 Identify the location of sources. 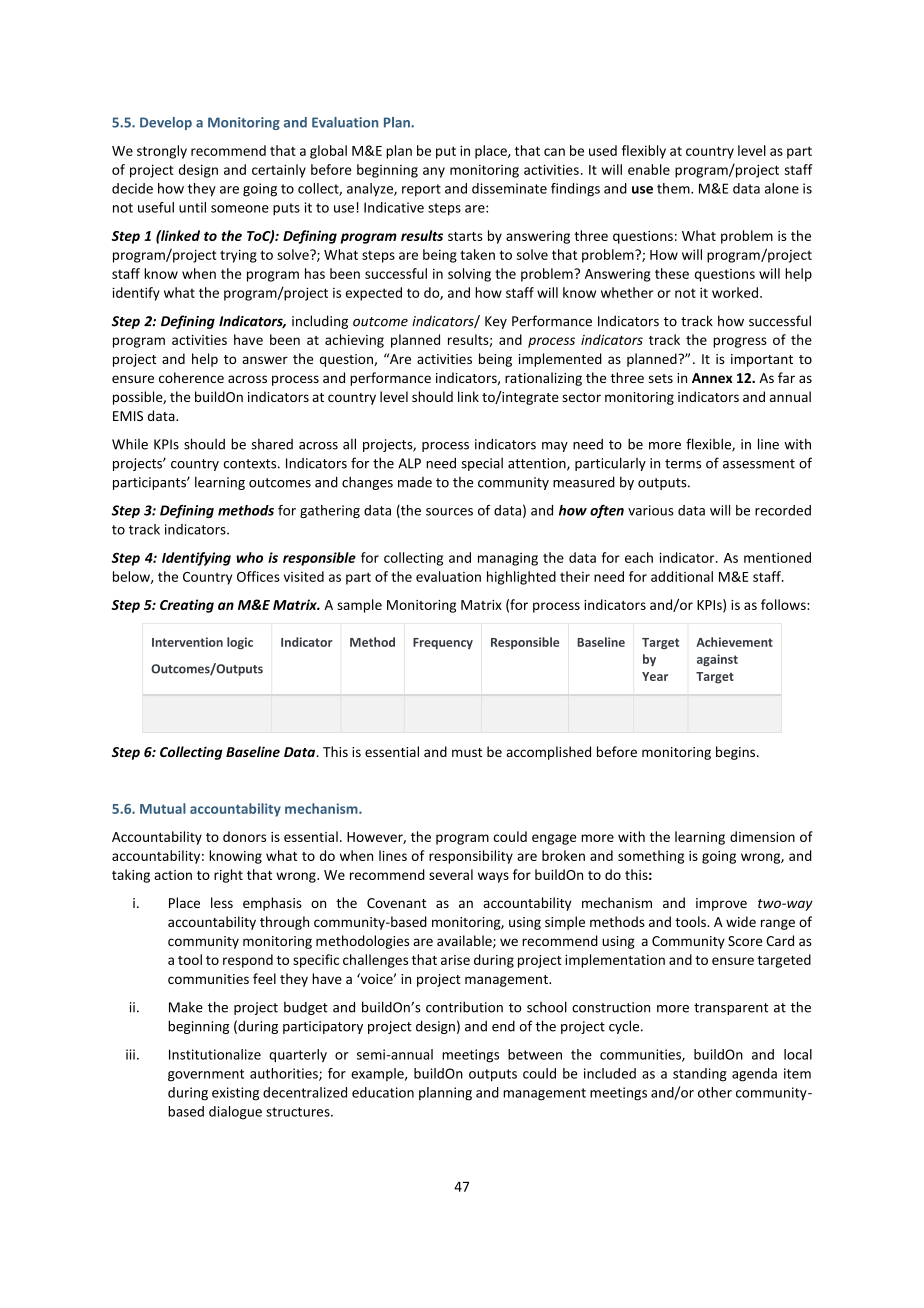
(449, 512).
